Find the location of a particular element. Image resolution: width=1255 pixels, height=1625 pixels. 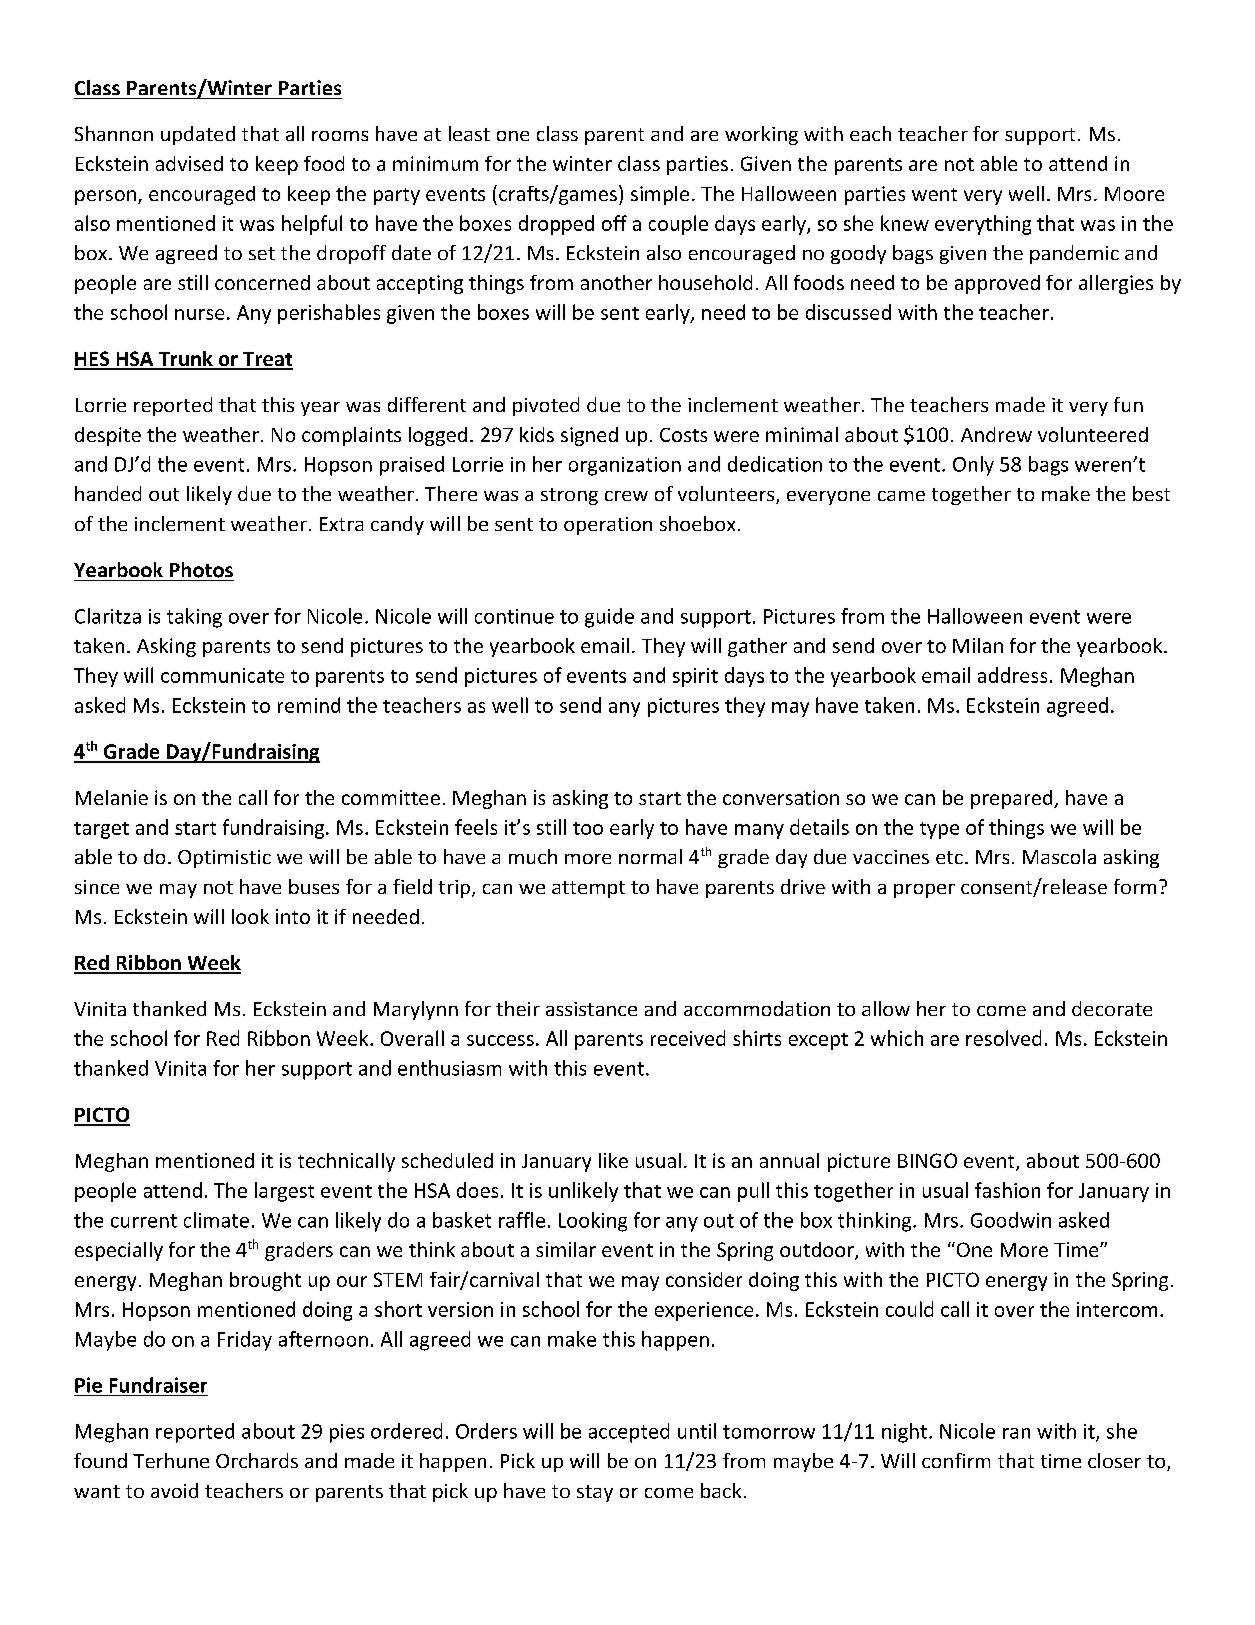

advised is located at coordinates (189, 163).
